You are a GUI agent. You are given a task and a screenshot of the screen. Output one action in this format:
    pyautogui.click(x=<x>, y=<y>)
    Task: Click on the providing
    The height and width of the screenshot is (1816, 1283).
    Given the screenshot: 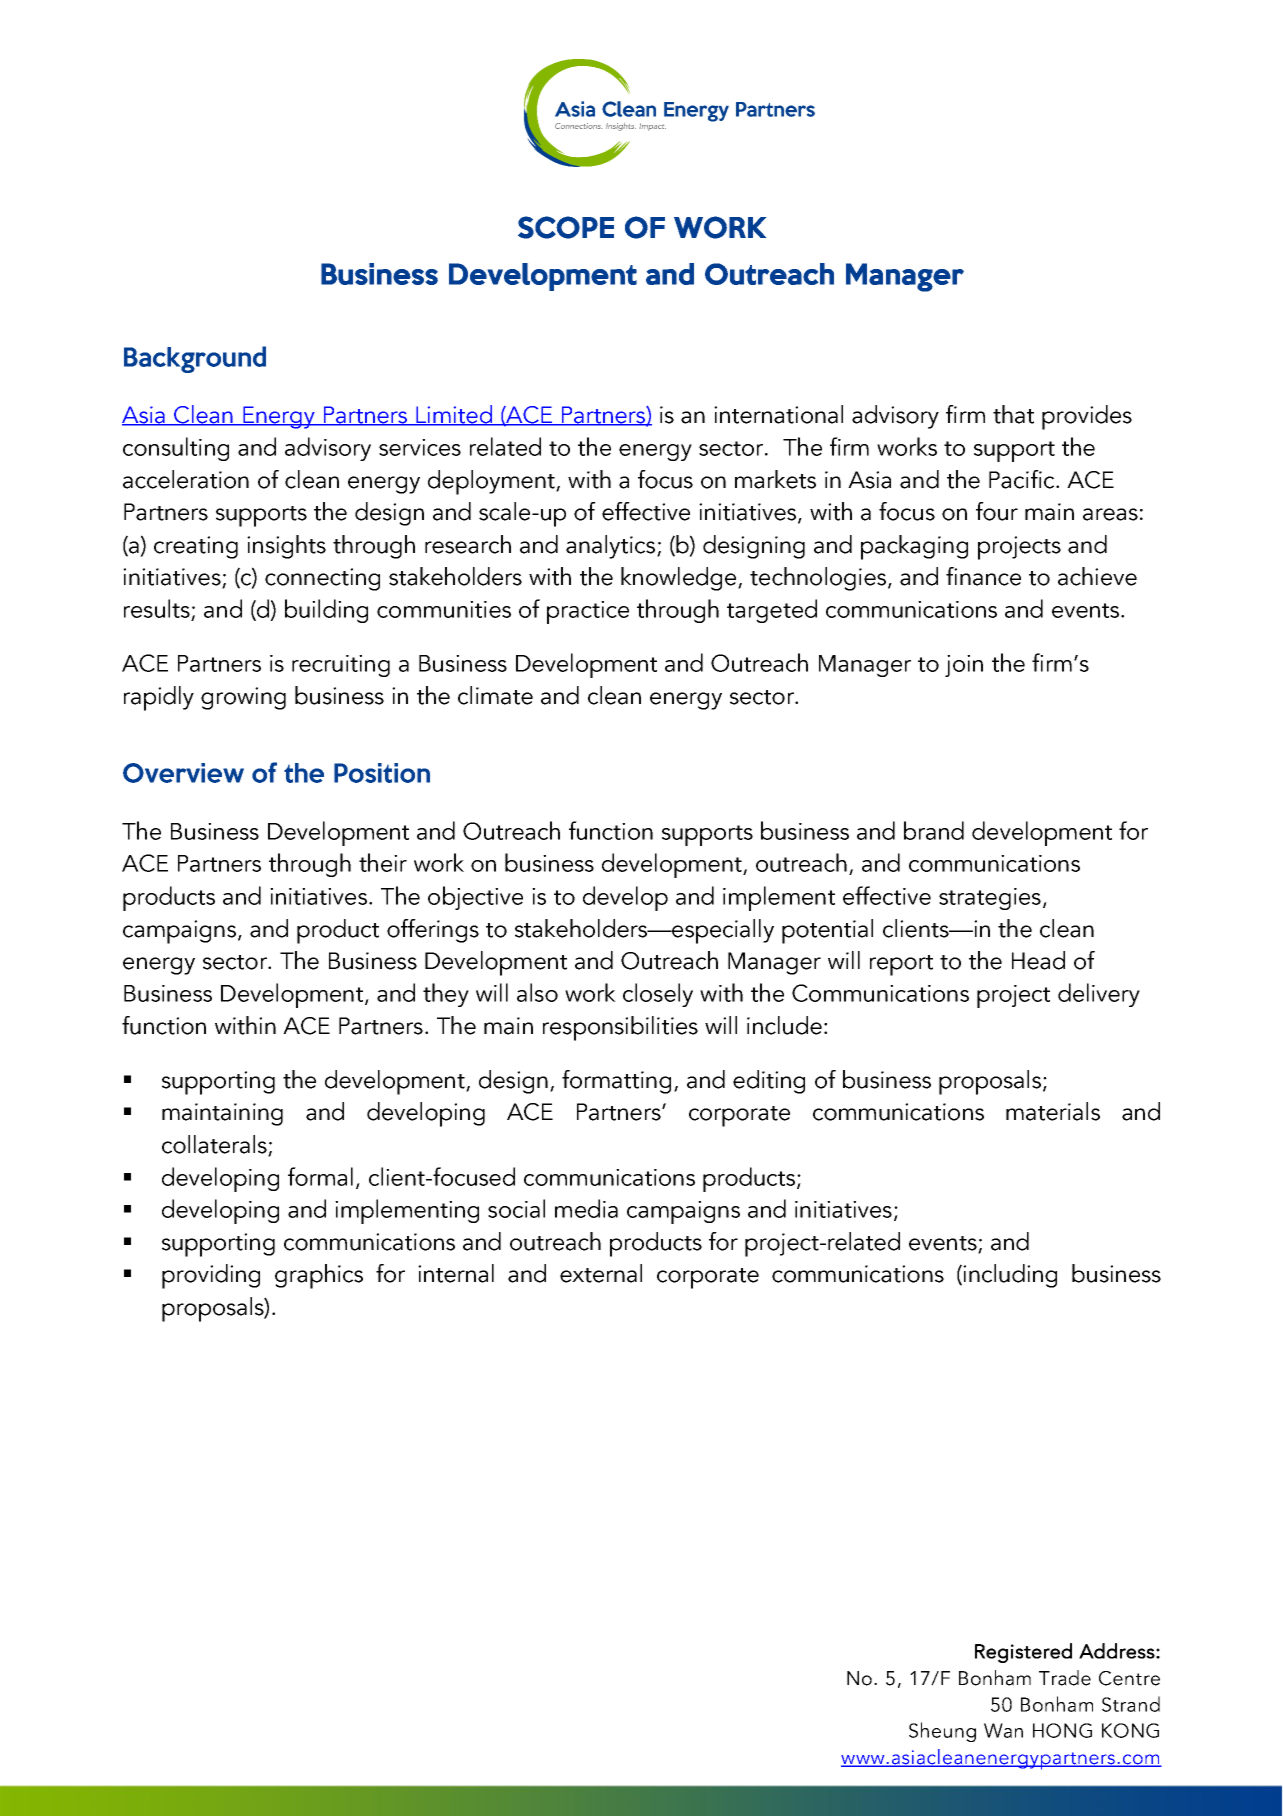 What is the action you would take?
    pyautogui.click(x=211, y=1276)
